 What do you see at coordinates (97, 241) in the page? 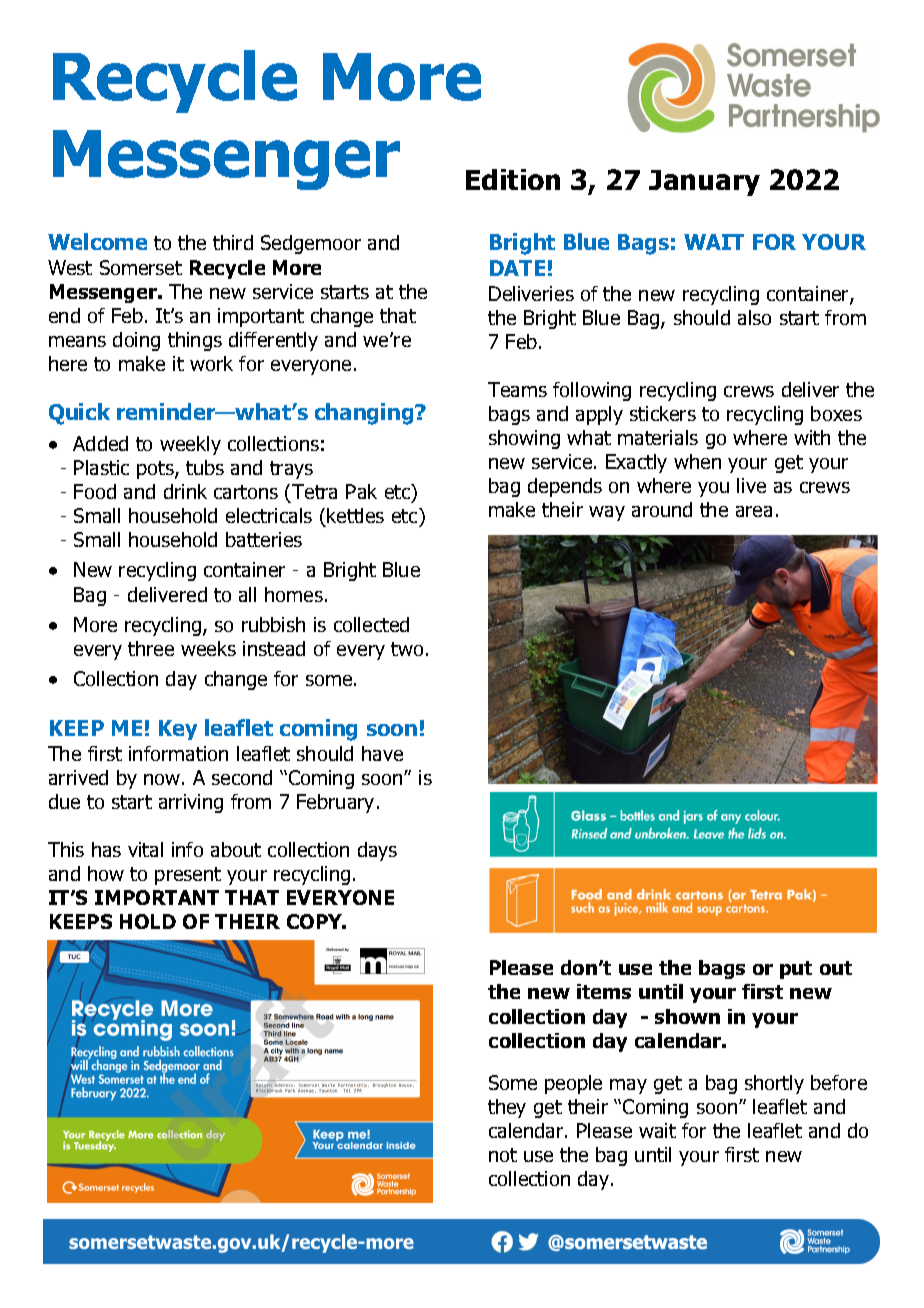
I see `Welcome` at bounding box center [97, 241].
